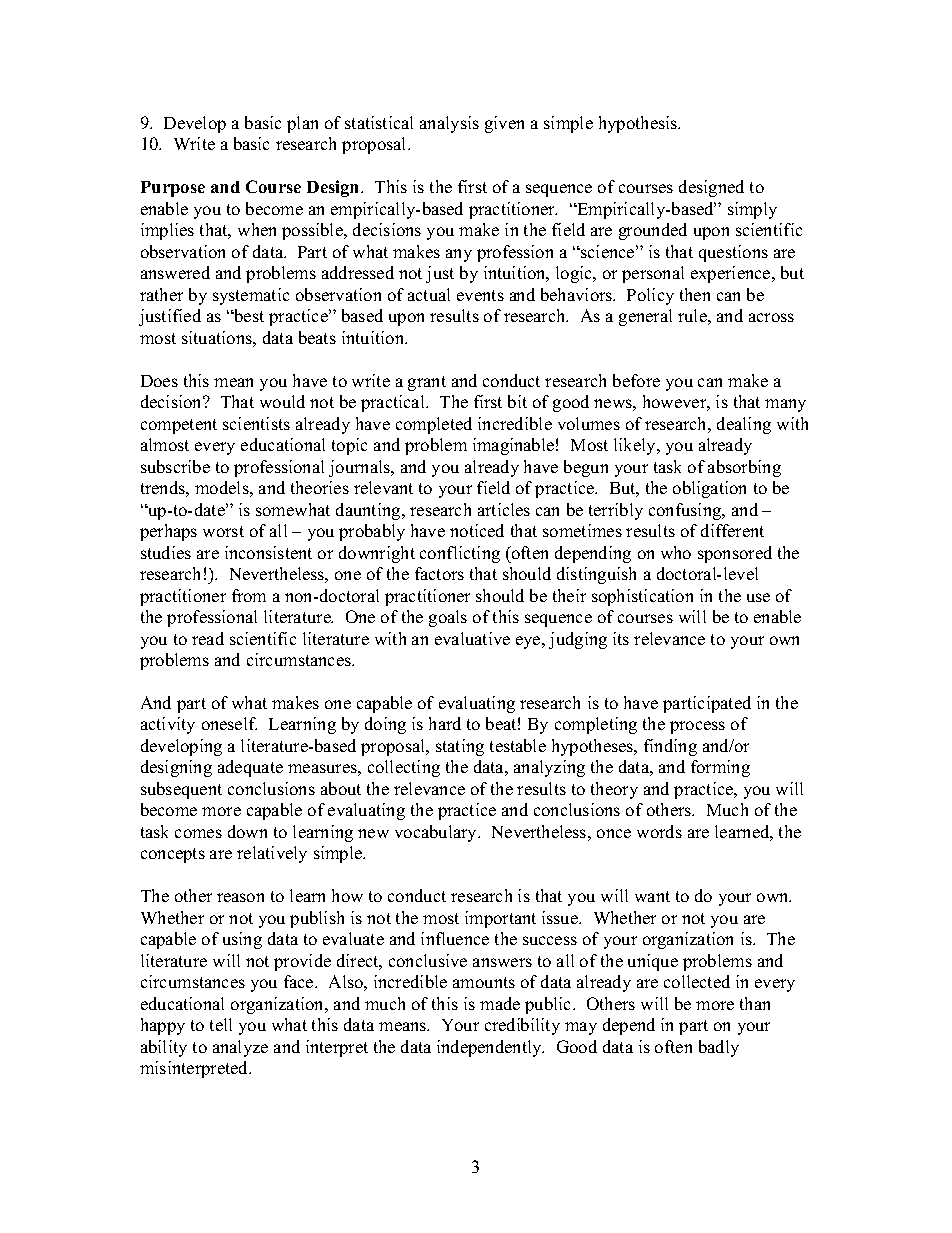 This screenshot has width=952, height=1233. What do you see at coordinates (302, 124) in the screenshot?
I see `plan` at bounding box center [302, 124].
